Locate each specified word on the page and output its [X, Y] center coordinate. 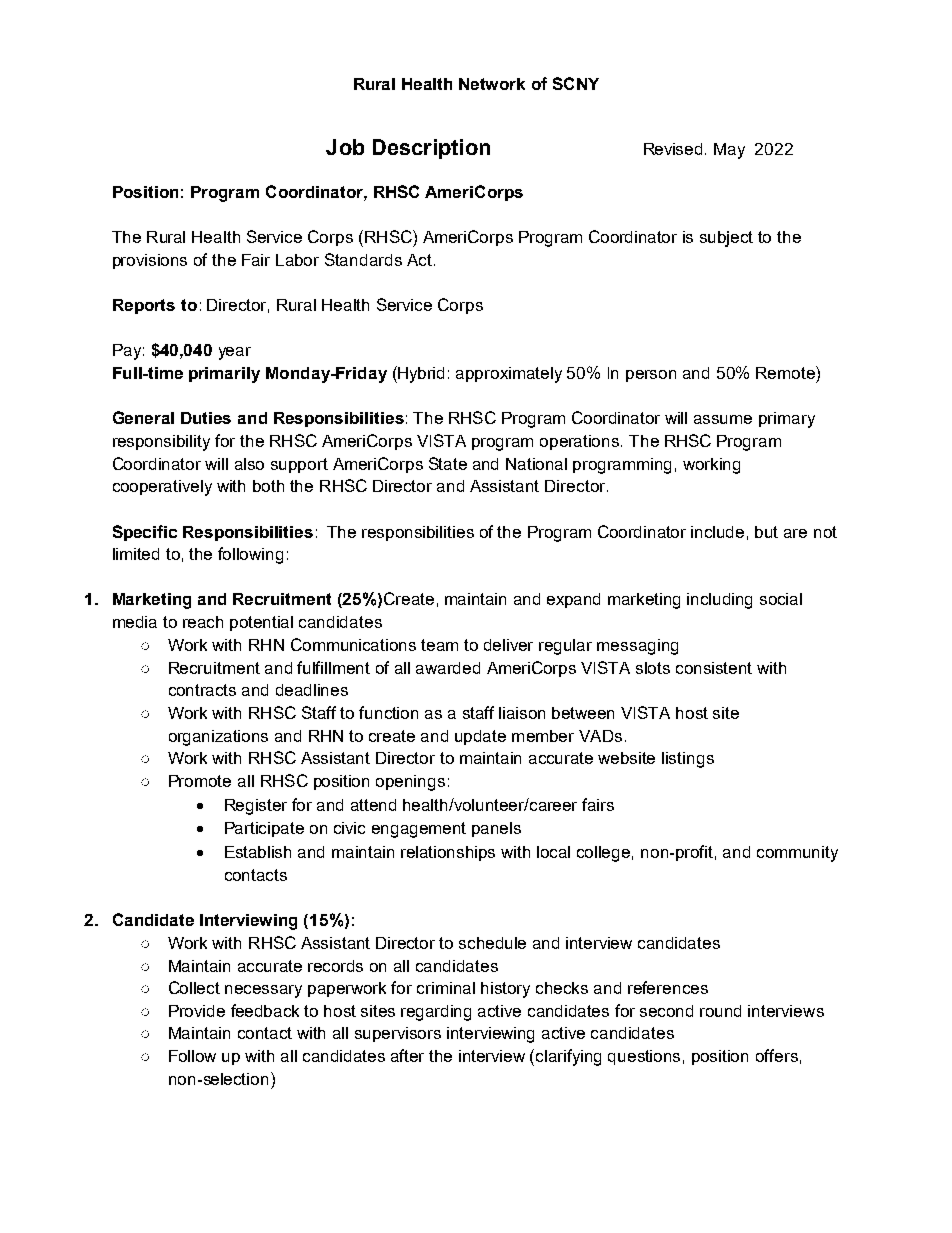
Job [345, 147]
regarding [436, 1013]
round [720, 1011]
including [719, 601]
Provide [197, 1011]
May [729, 151]
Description [431, 149]
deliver [508, 645]
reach [203, 622]
